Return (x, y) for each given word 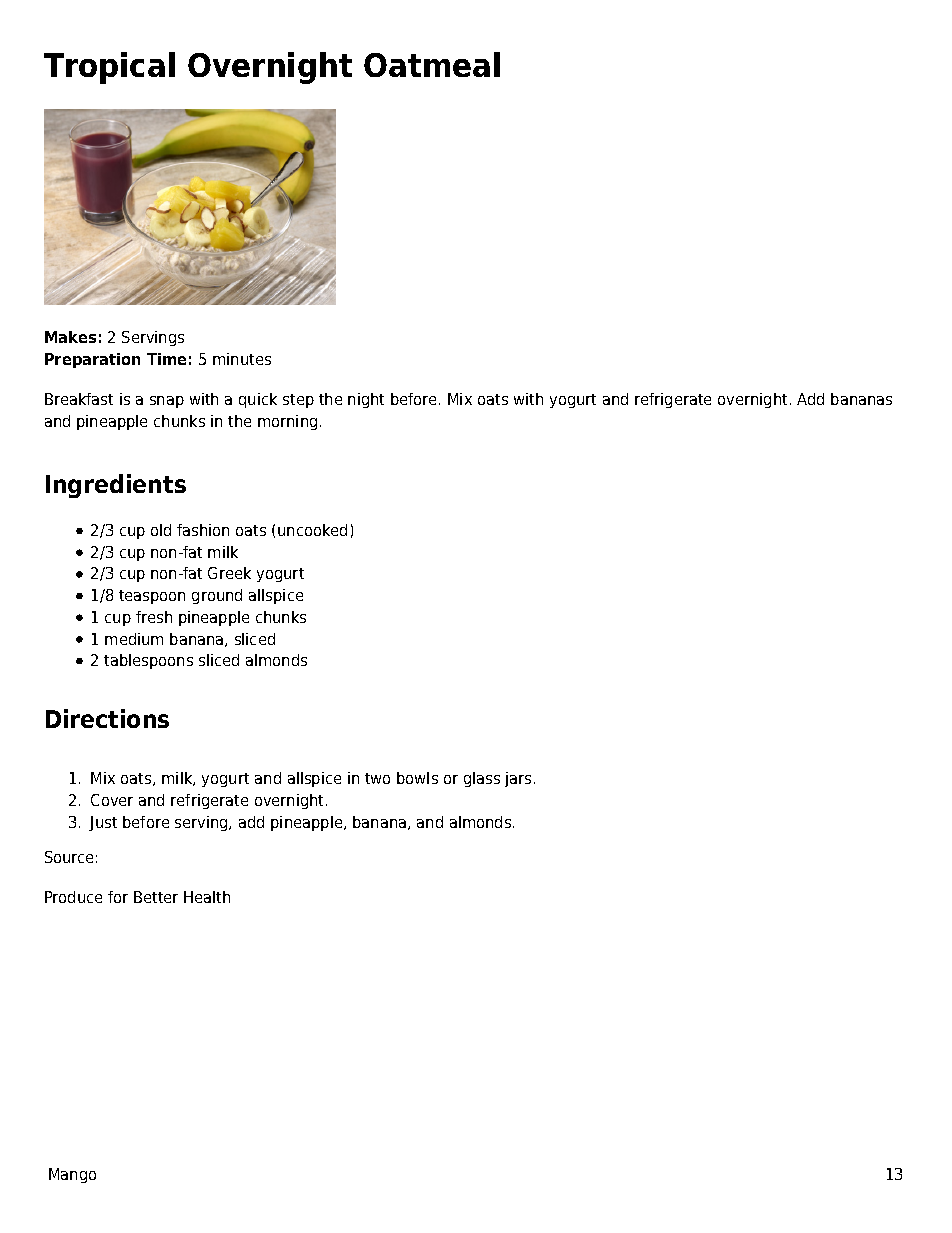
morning (287, 422)
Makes (70, 337)
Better (156, 897)
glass (482, 779)
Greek (229, 573)
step (298, 401)
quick (258, 400)
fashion (203, 530)
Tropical (109, 68)
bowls (417, 778)
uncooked (312, 530)
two (377, 778)
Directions (107, 718)
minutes (242, 359)
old (161, 530)
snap (167, 402)
